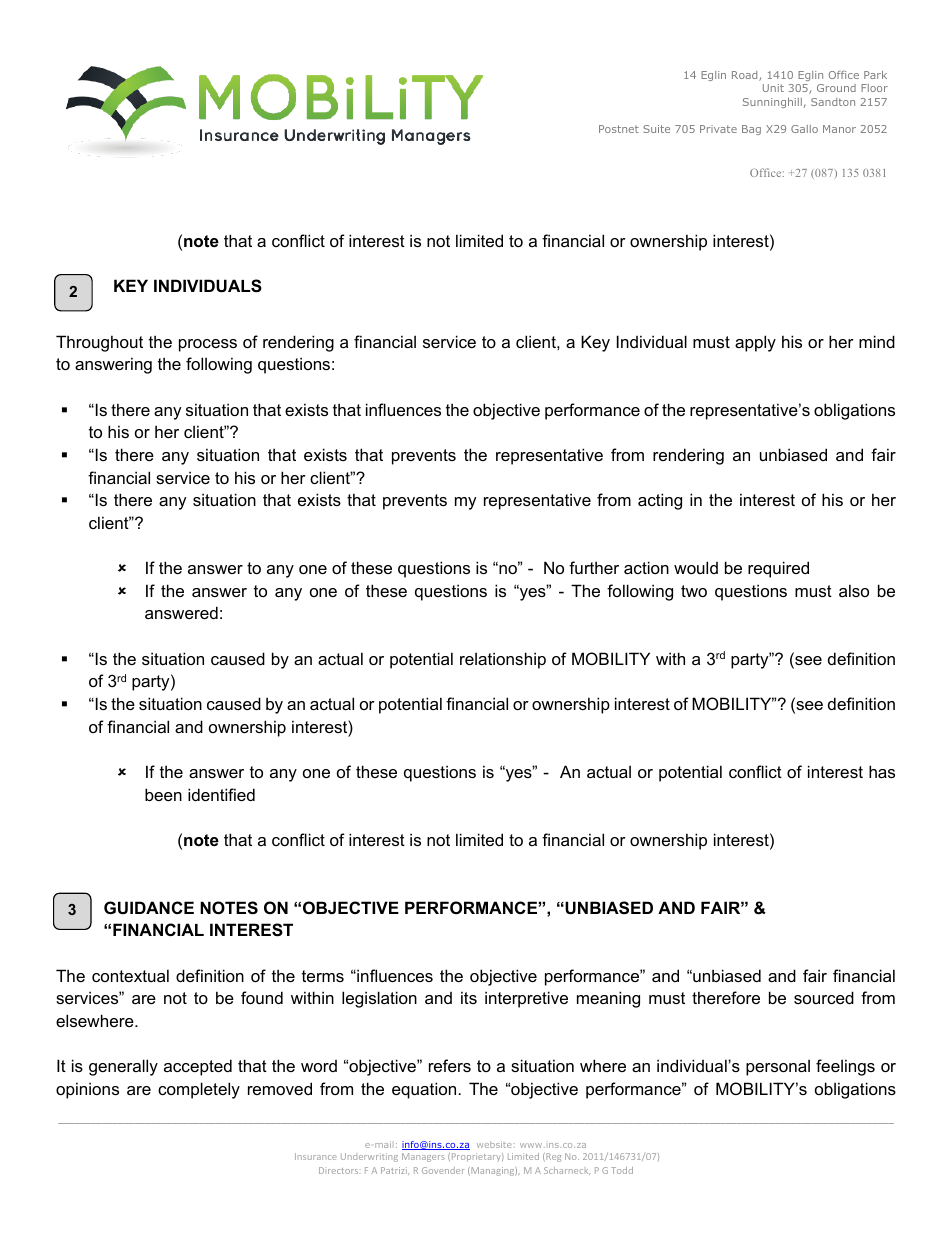  Describe the element at coordinates (778, 1067) in the document. I see `personal` at that location.
